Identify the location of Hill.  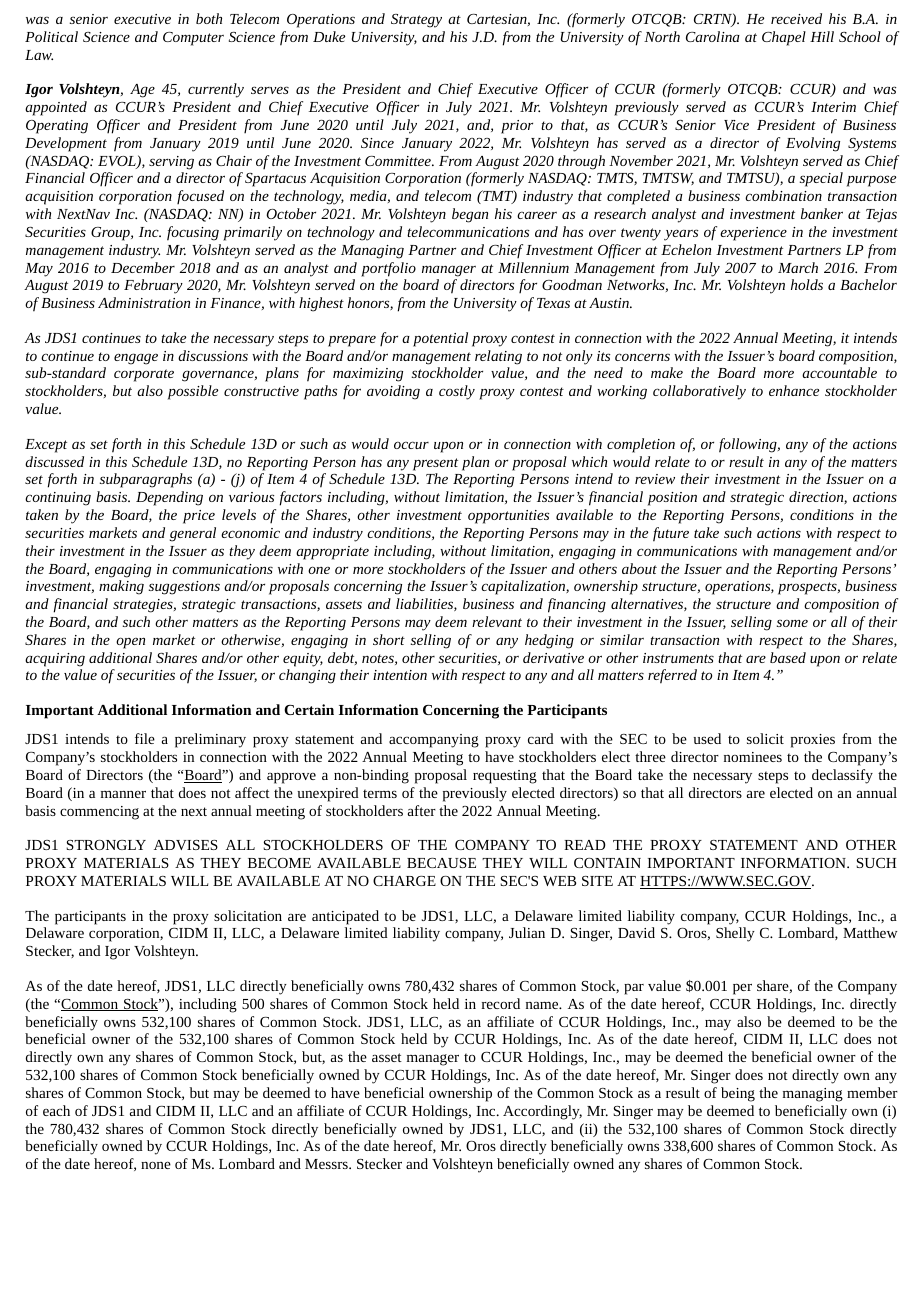
(822, 36).
